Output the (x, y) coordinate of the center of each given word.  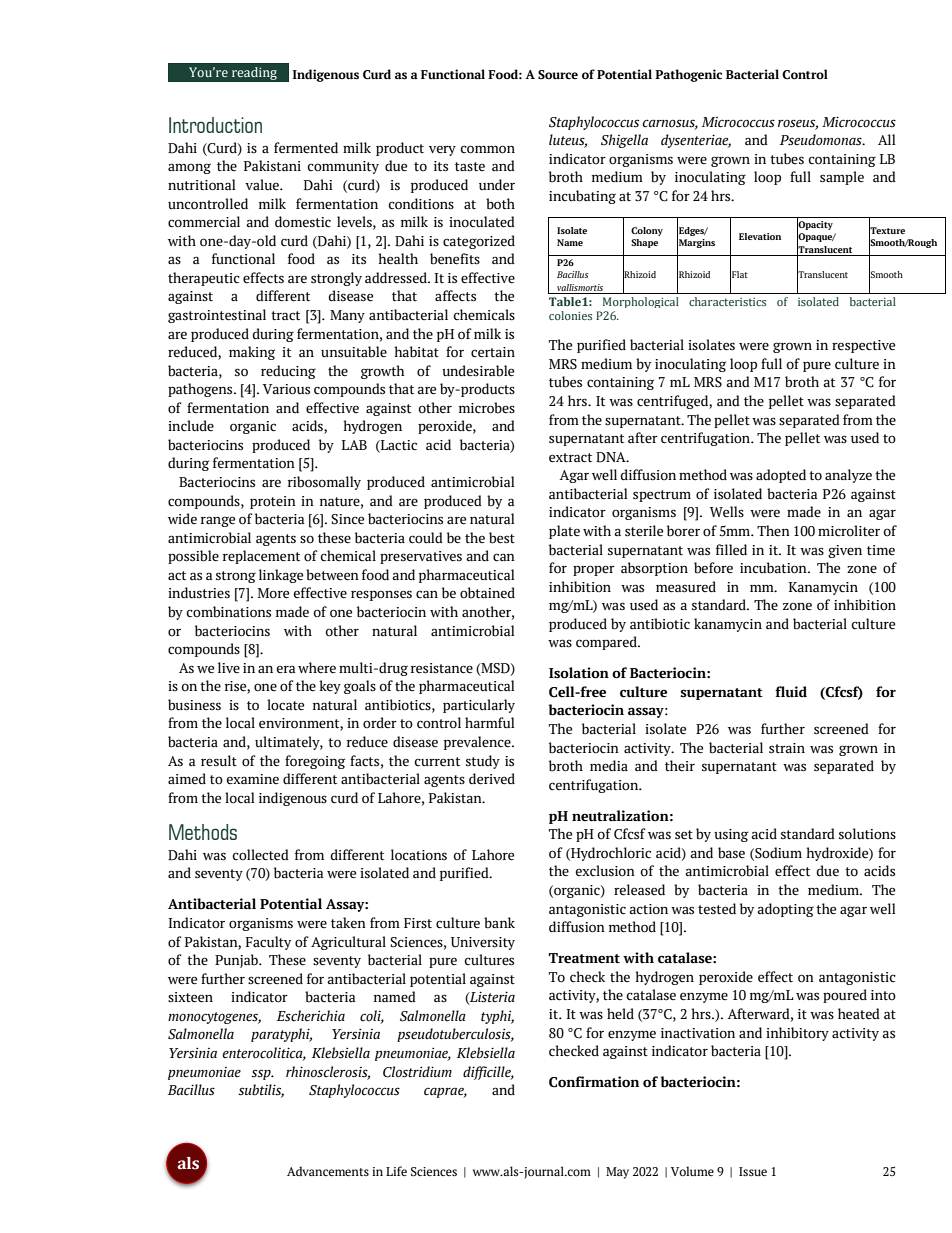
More (273, 593)
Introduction (215, 125)
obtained (487, 593)
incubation (774, 568)
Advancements (328, 1171)
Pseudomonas (822, 140)
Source (558, 75)
